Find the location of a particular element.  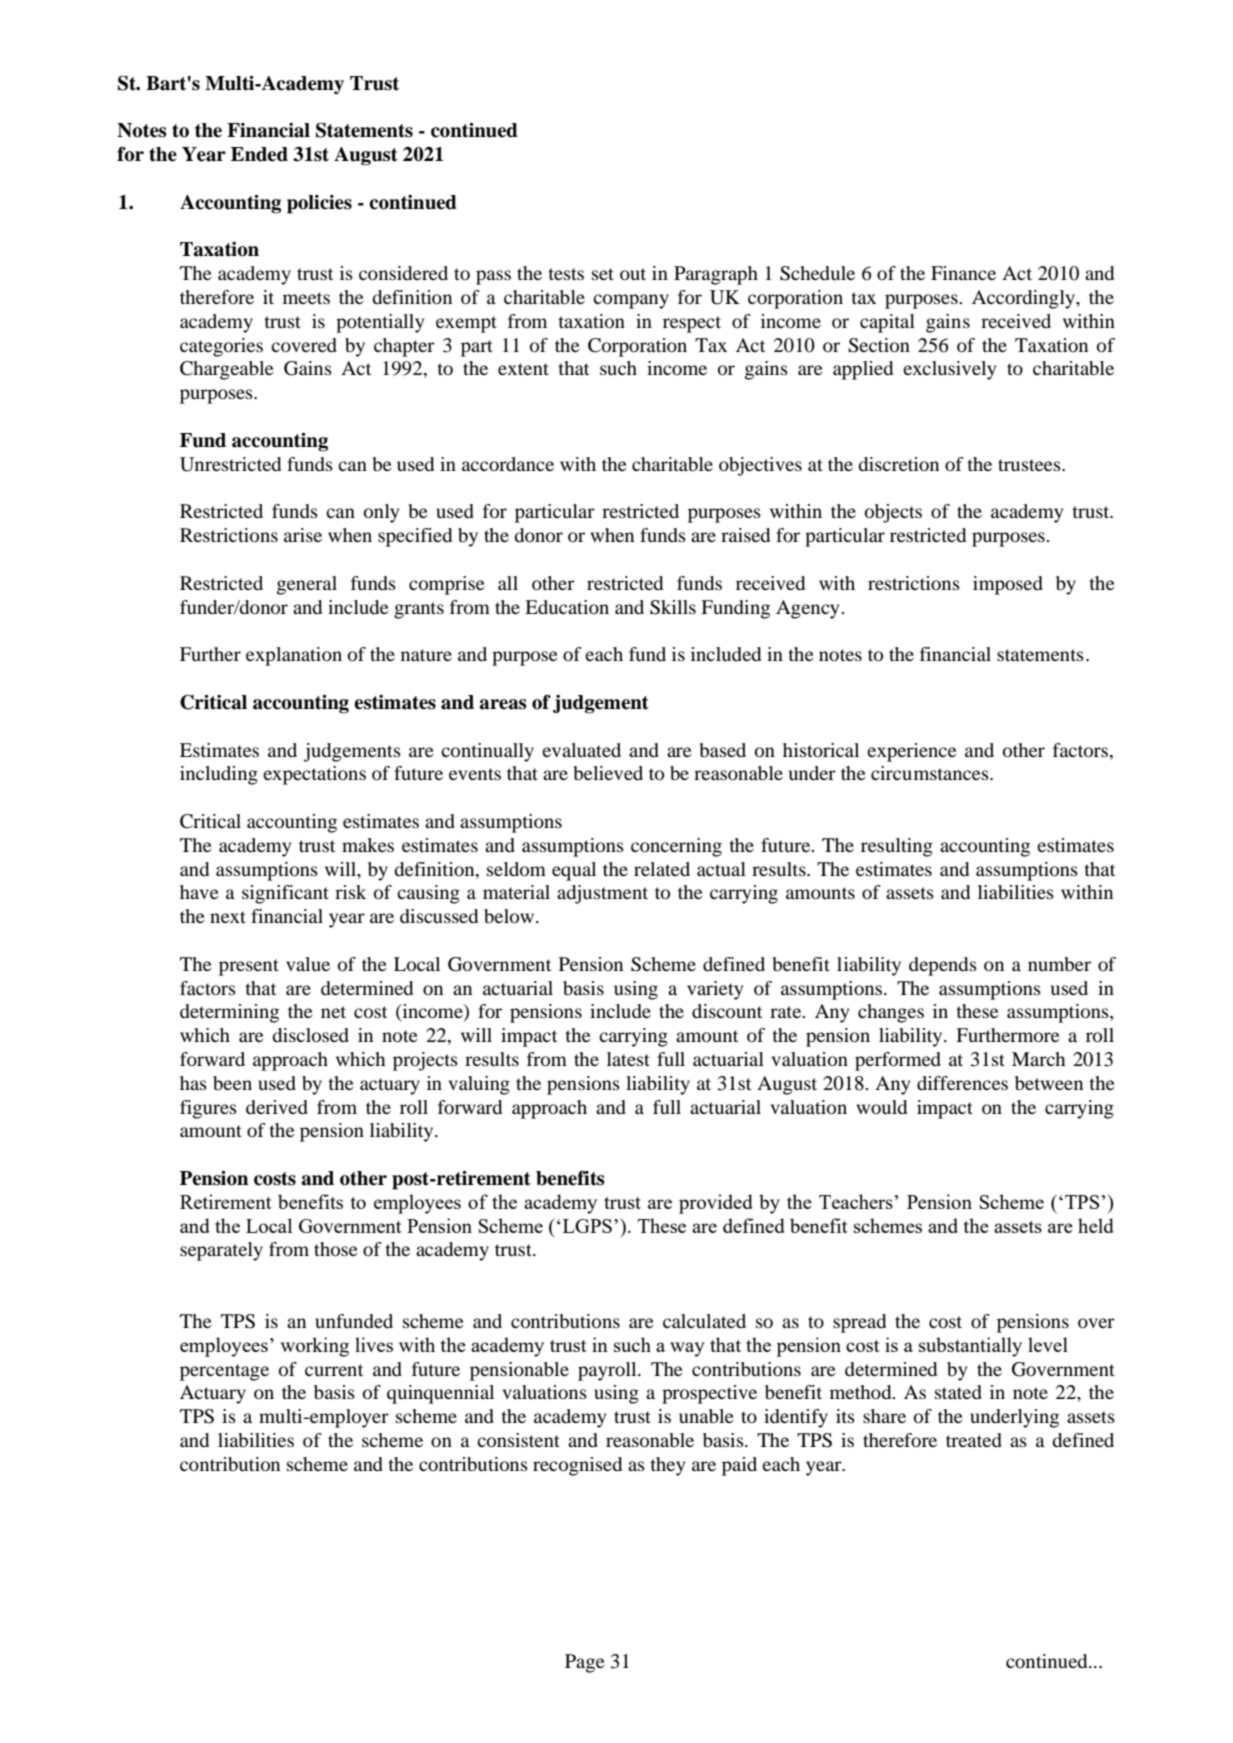

they is located at coordinates (667, 1466).
